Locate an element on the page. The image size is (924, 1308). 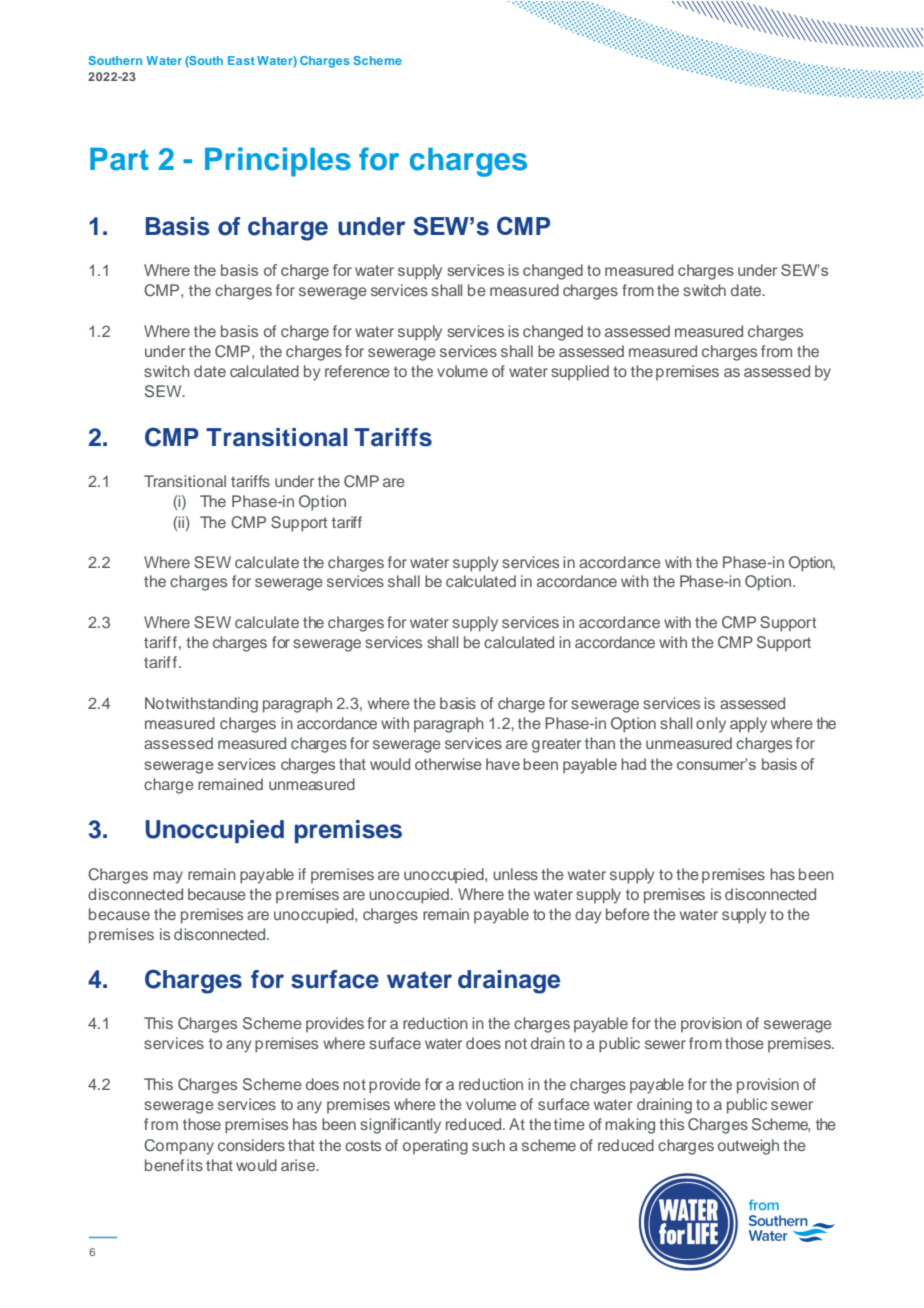
reference is located at coordinates (357, 371).
